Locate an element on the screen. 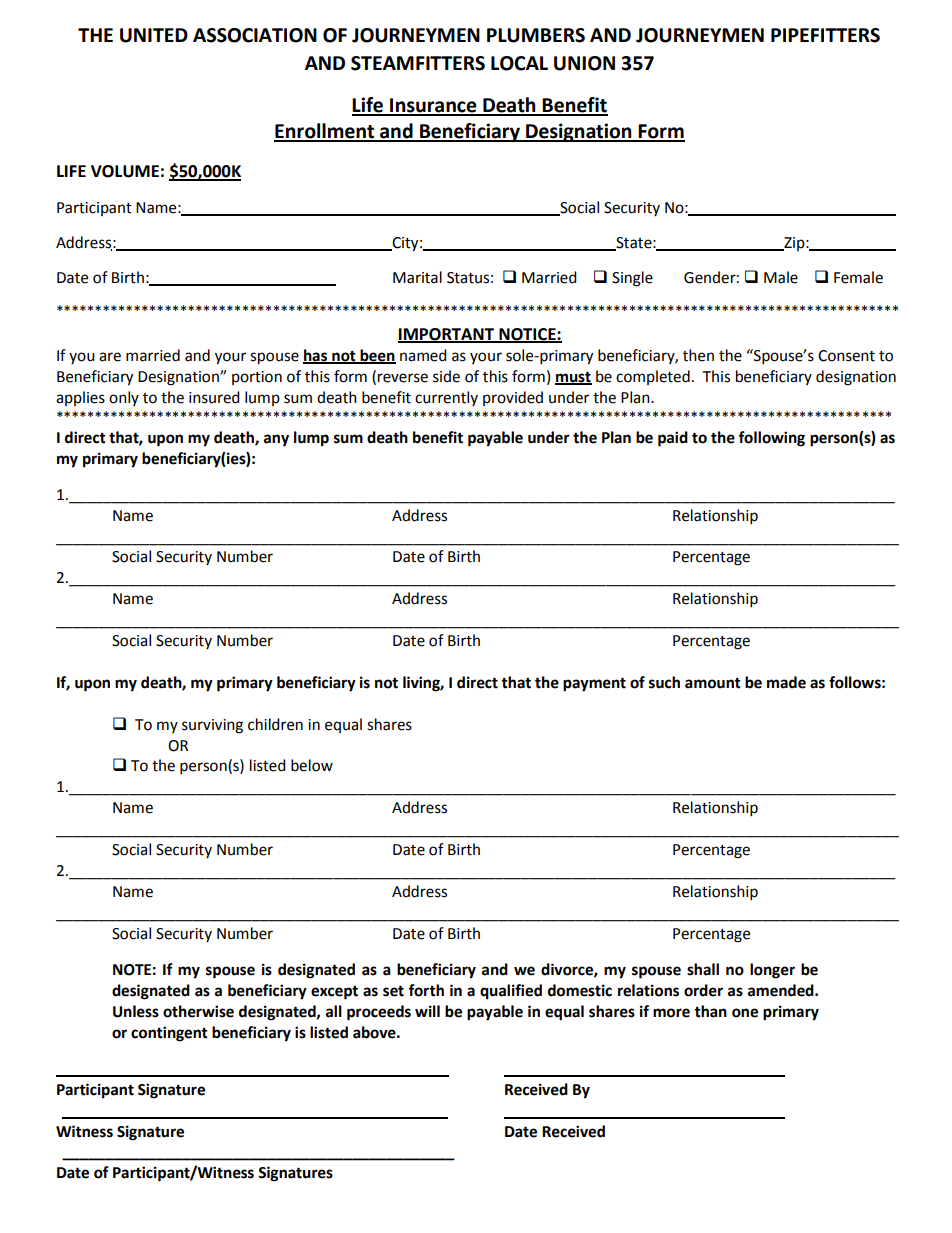 The width and height of the screenshot is (952, 1233). otherwise is located at coordinates (198, 1011).
